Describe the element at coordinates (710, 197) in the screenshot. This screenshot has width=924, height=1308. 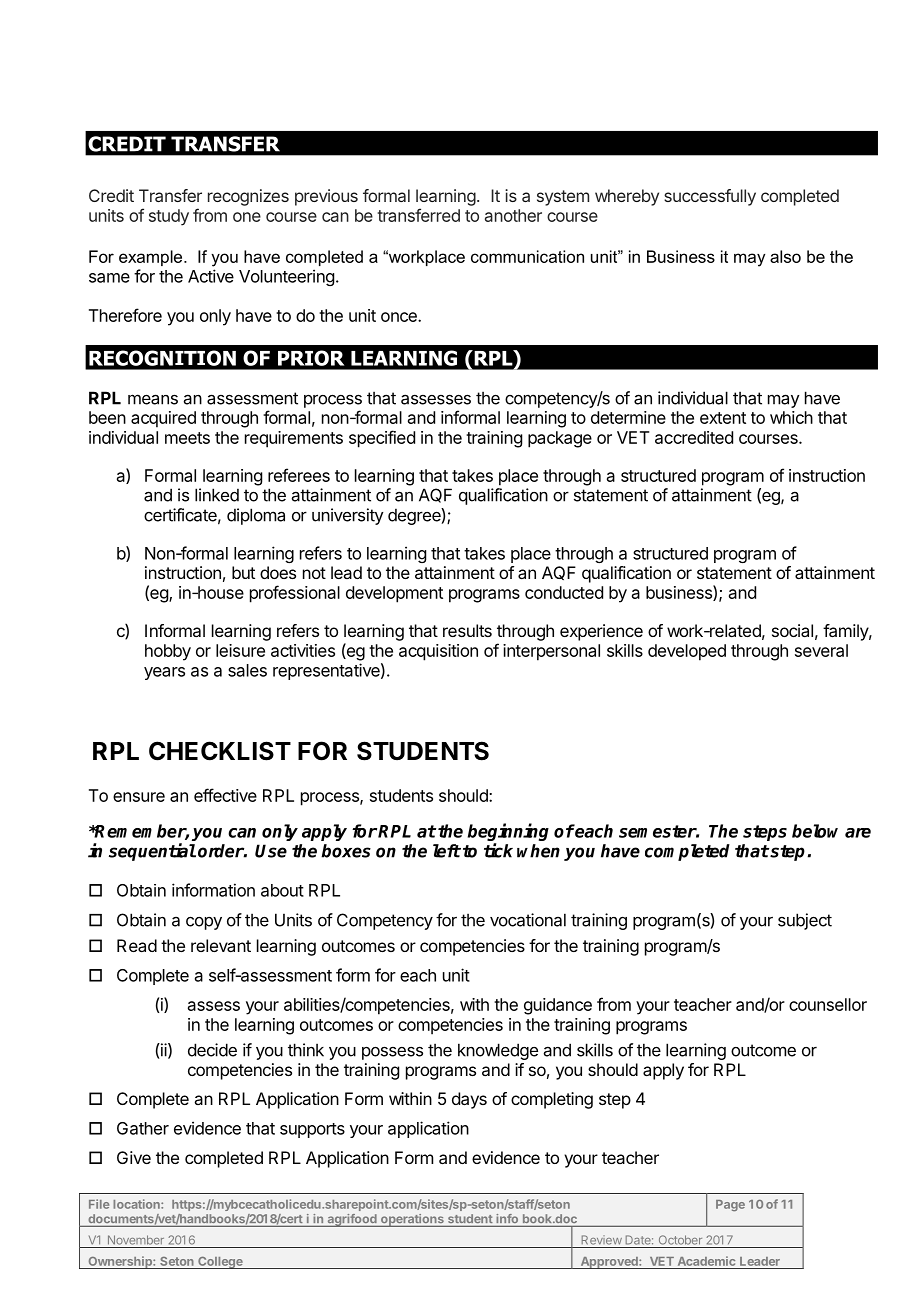
I see `successfully` at that location.
